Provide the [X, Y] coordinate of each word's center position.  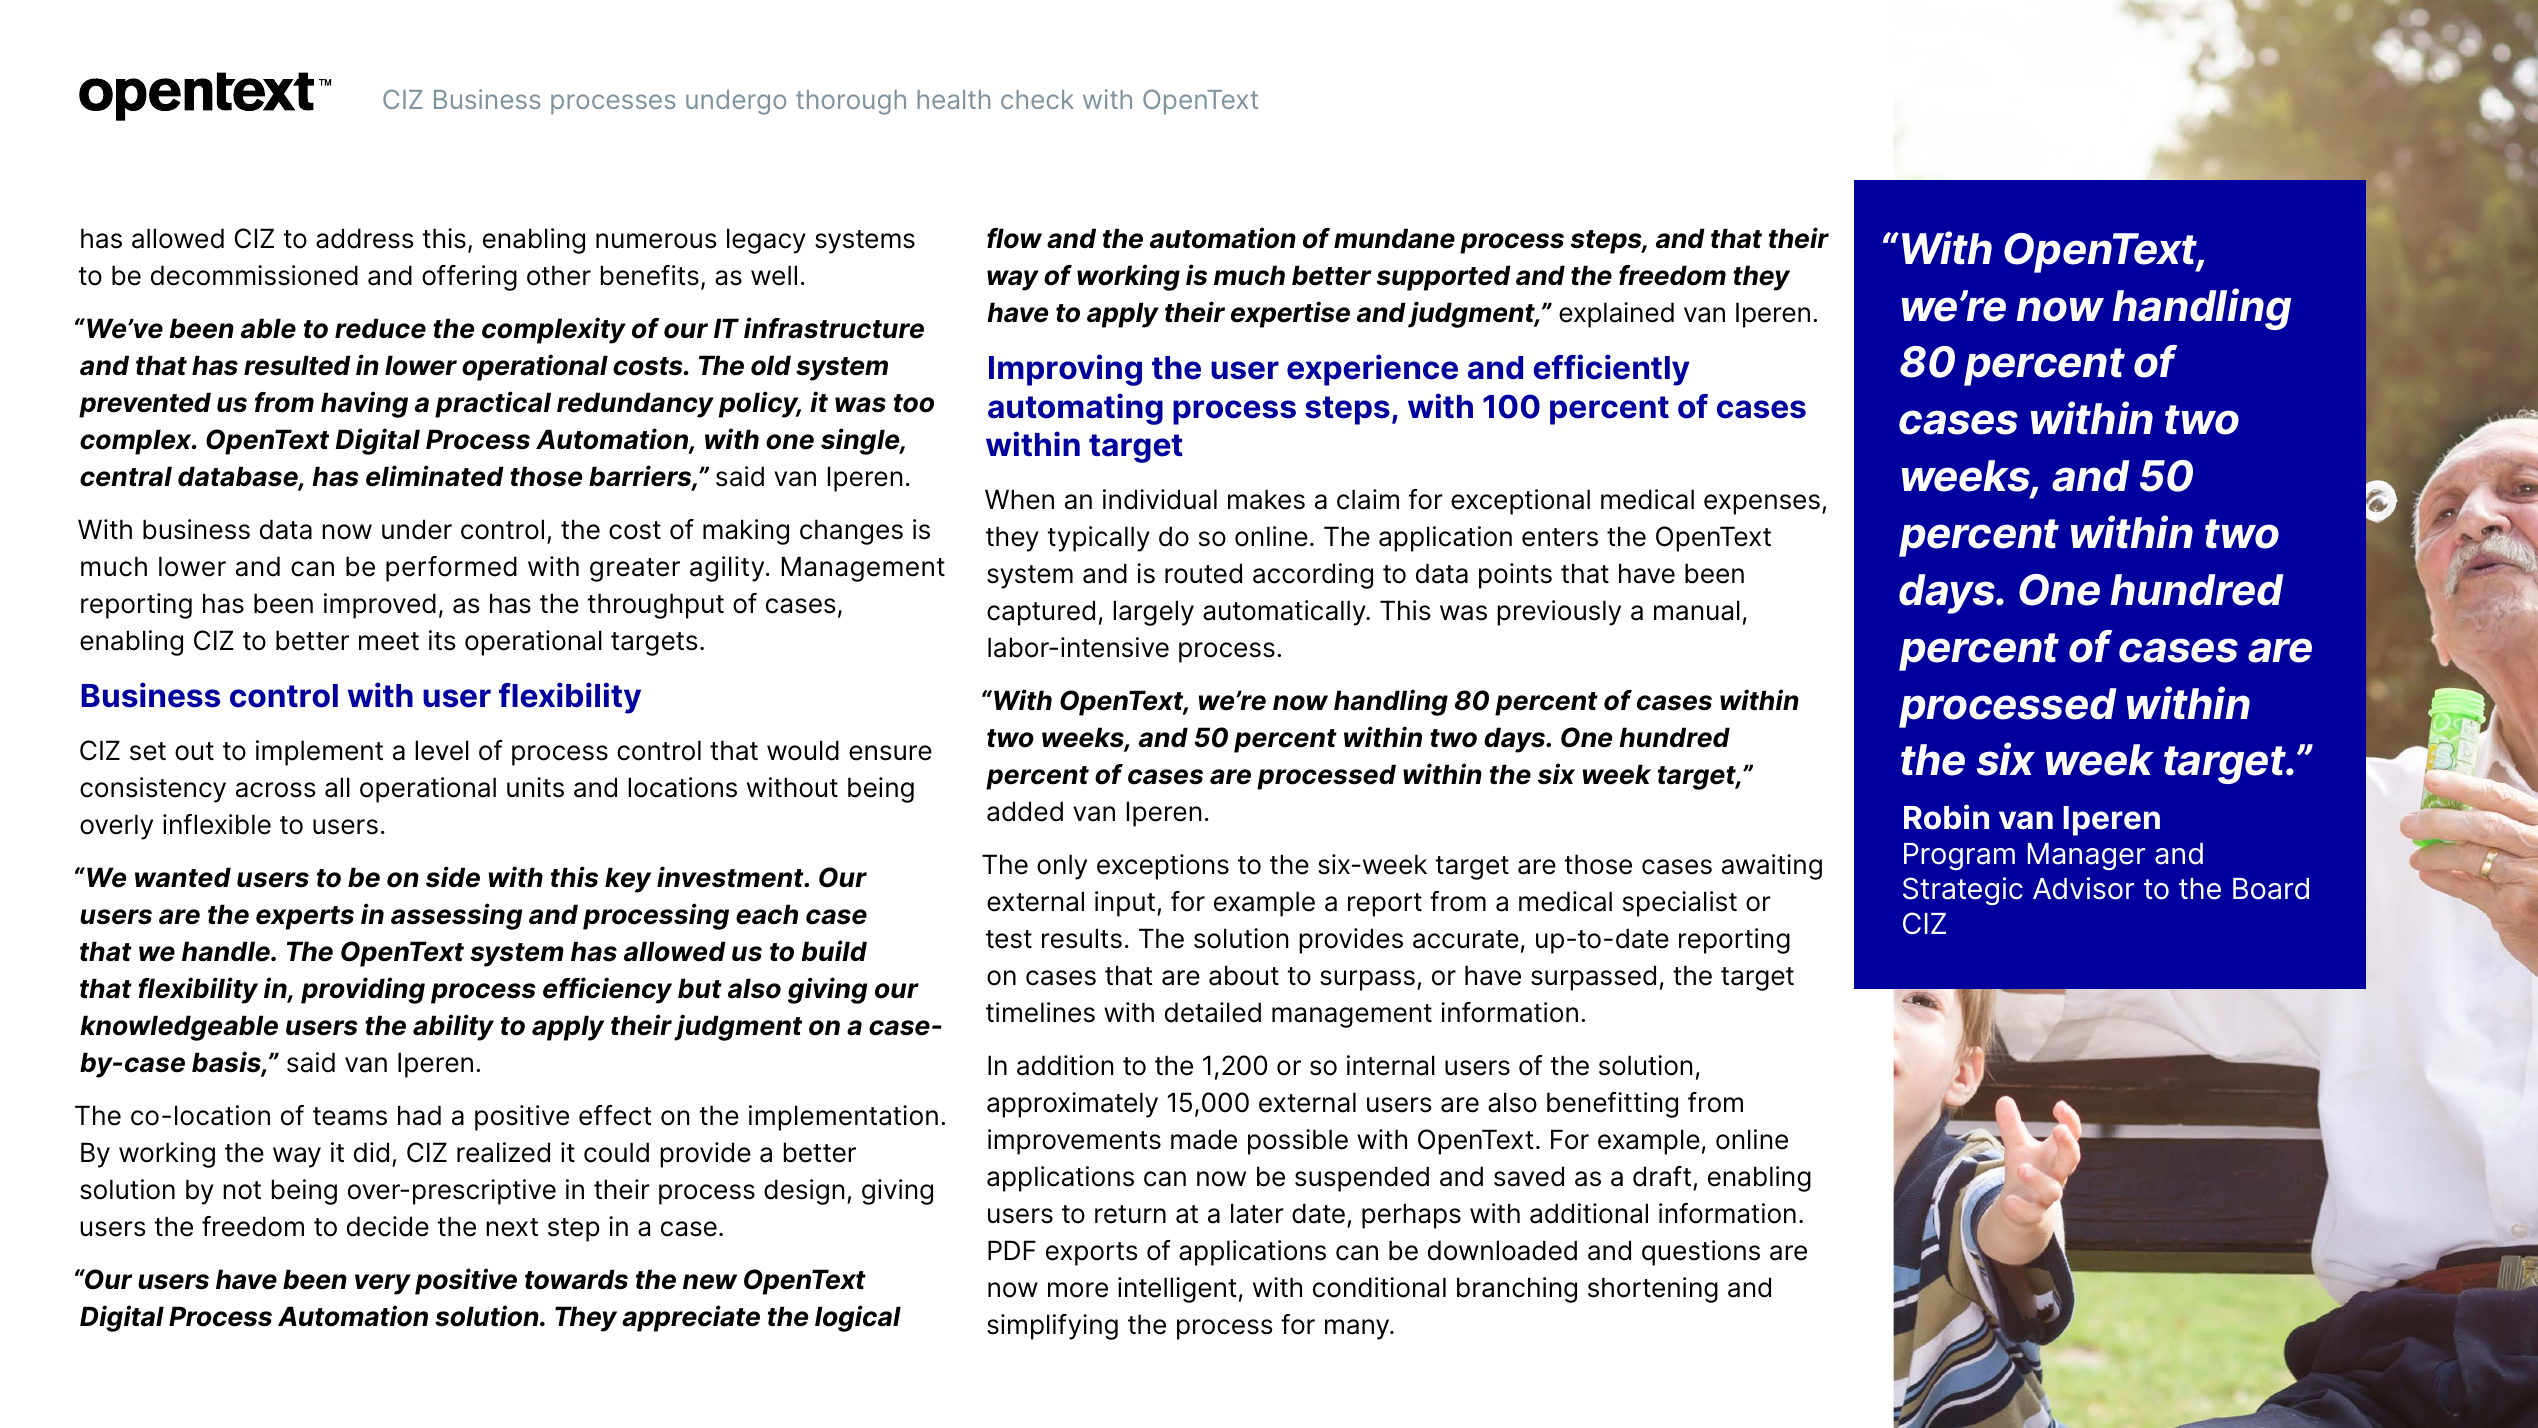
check [1037, 99]
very [383, 1284]
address [364, 238]
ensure [890, 753]
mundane [1394, 238]
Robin [1946, 817]
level [442, 750]
